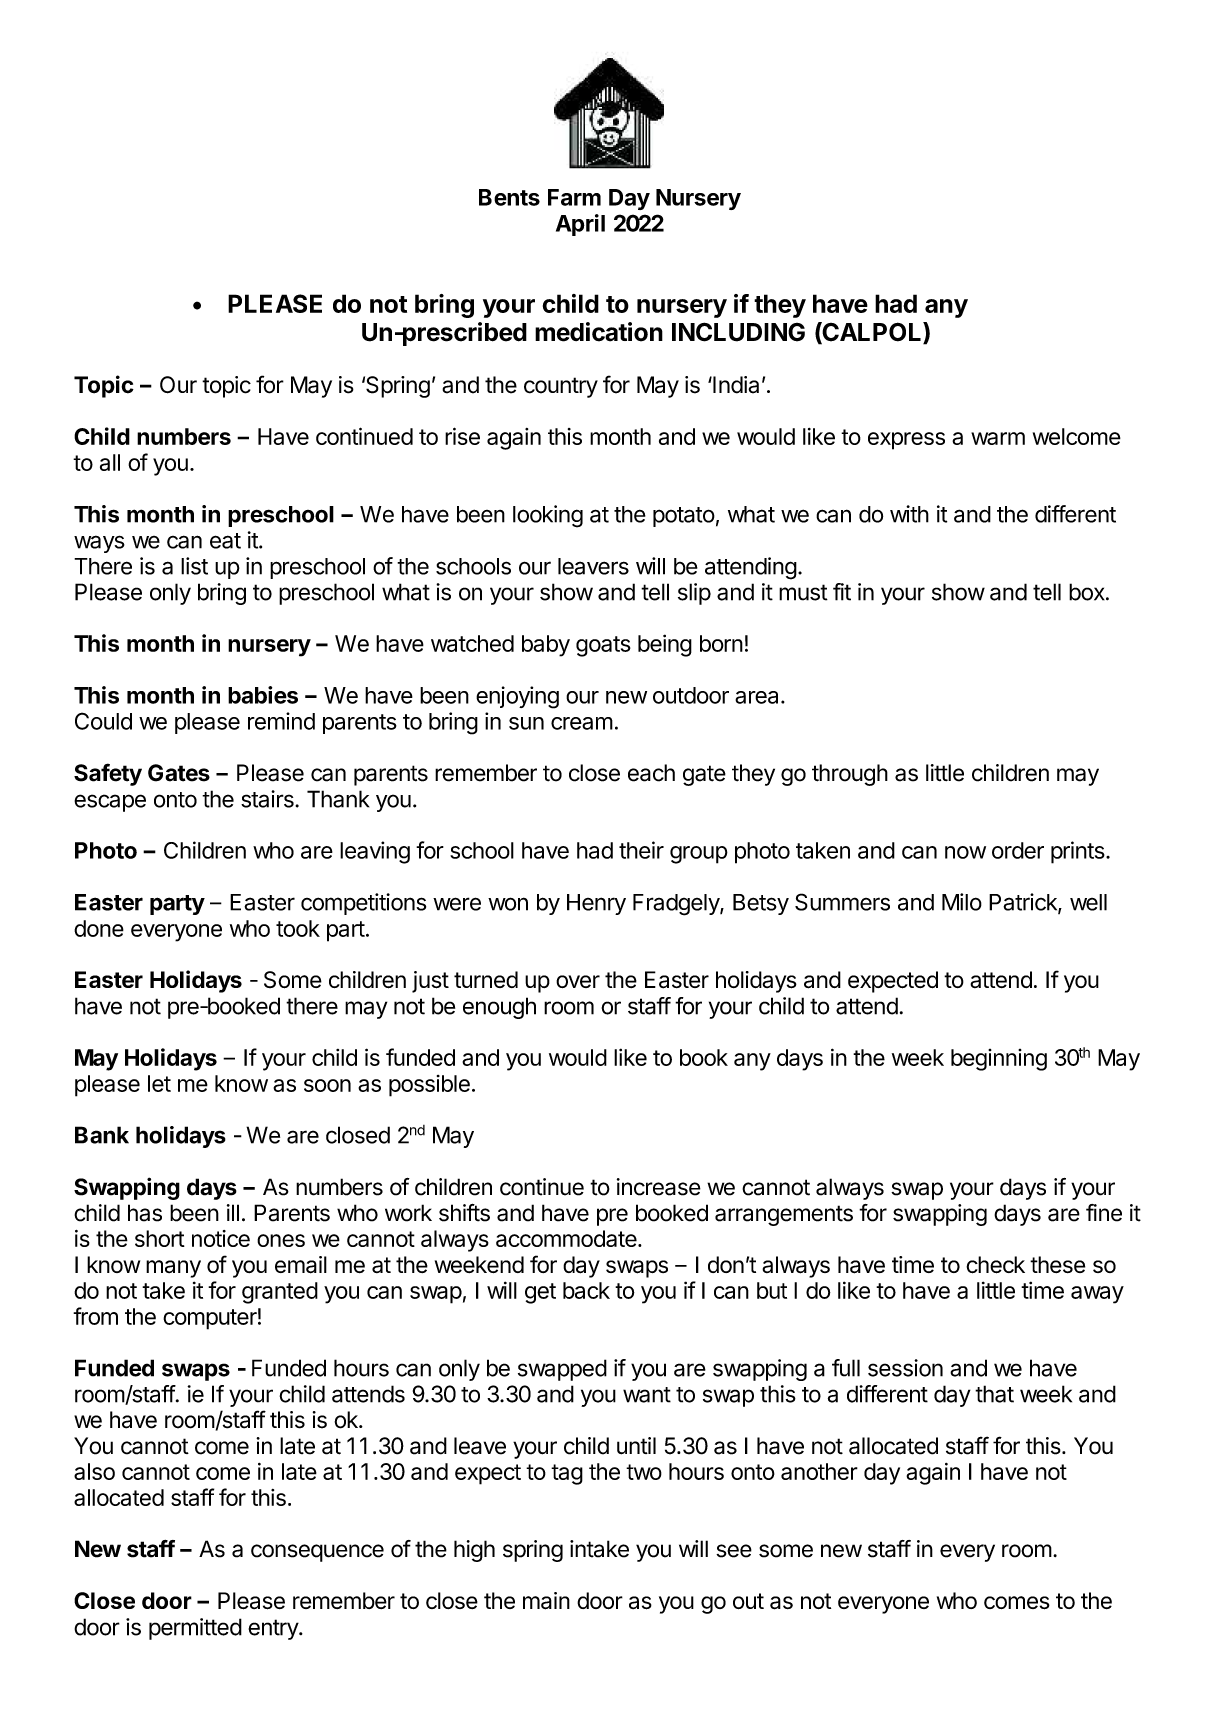 The image size is (1218, 1722). I want to click on beginning, so click(999, 1060).
